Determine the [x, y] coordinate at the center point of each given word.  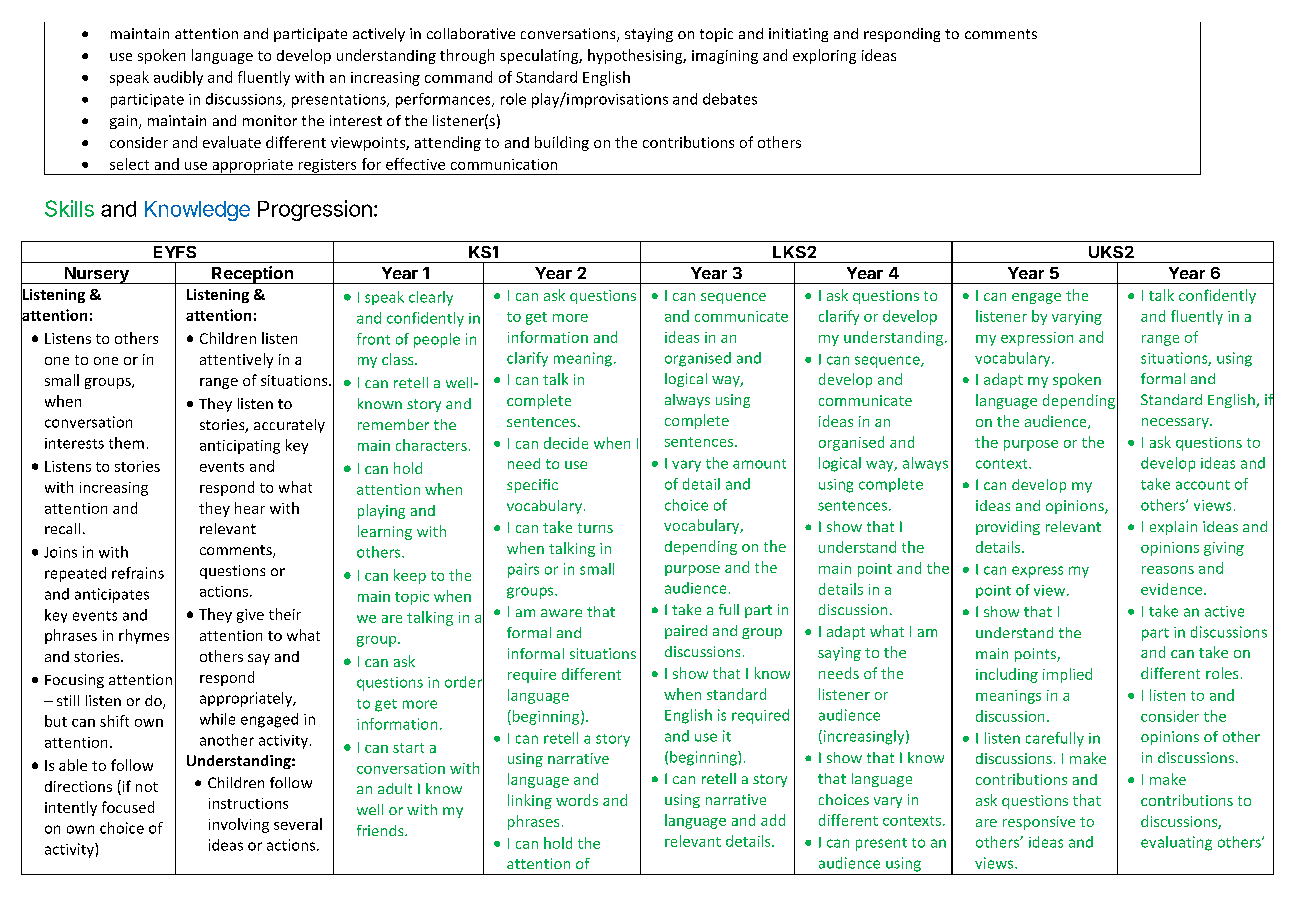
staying [649, 35]
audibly [178, 78]
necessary [1176, 423]
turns [595, 528]
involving [239, 825]
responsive [1039, 823]
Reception [252, 275]
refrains [138, 573]
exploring [824, 56]
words [577, 800]
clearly [431, 298]
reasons [1168, 570]
